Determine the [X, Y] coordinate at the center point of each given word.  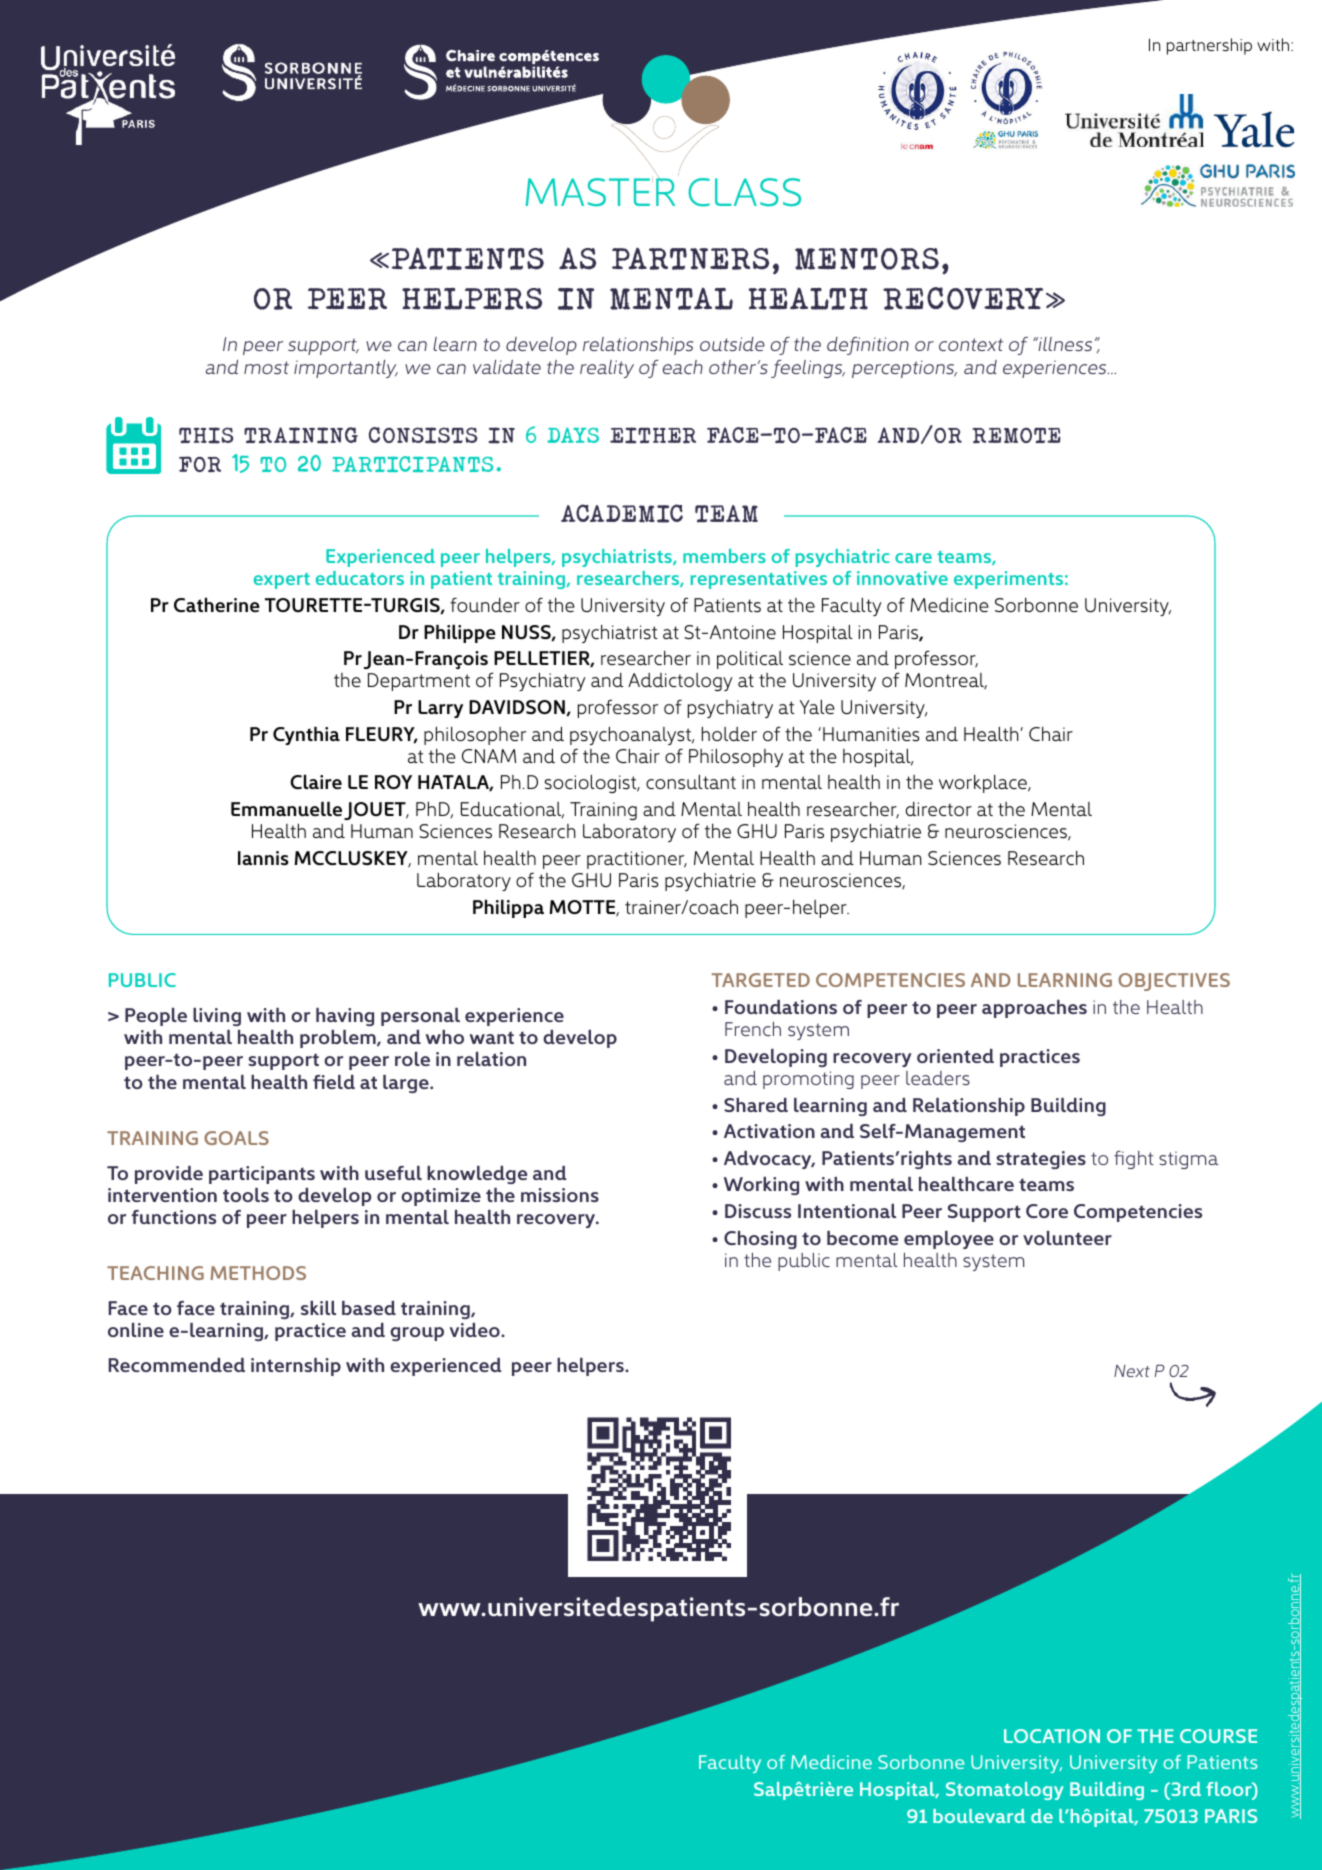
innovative [902, 578]
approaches [1034, 1009]
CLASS [744, 192]
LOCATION [1052, 1736]
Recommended [177, 1365]
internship [296, 1367]
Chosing [760, 1240]
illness [1064, 344]
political [750, 660]
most [266, 367]
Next [1132, 1371]
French [753, 1029]
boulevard [979, 1816]
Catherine [217, 604]
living [217, 1017]
